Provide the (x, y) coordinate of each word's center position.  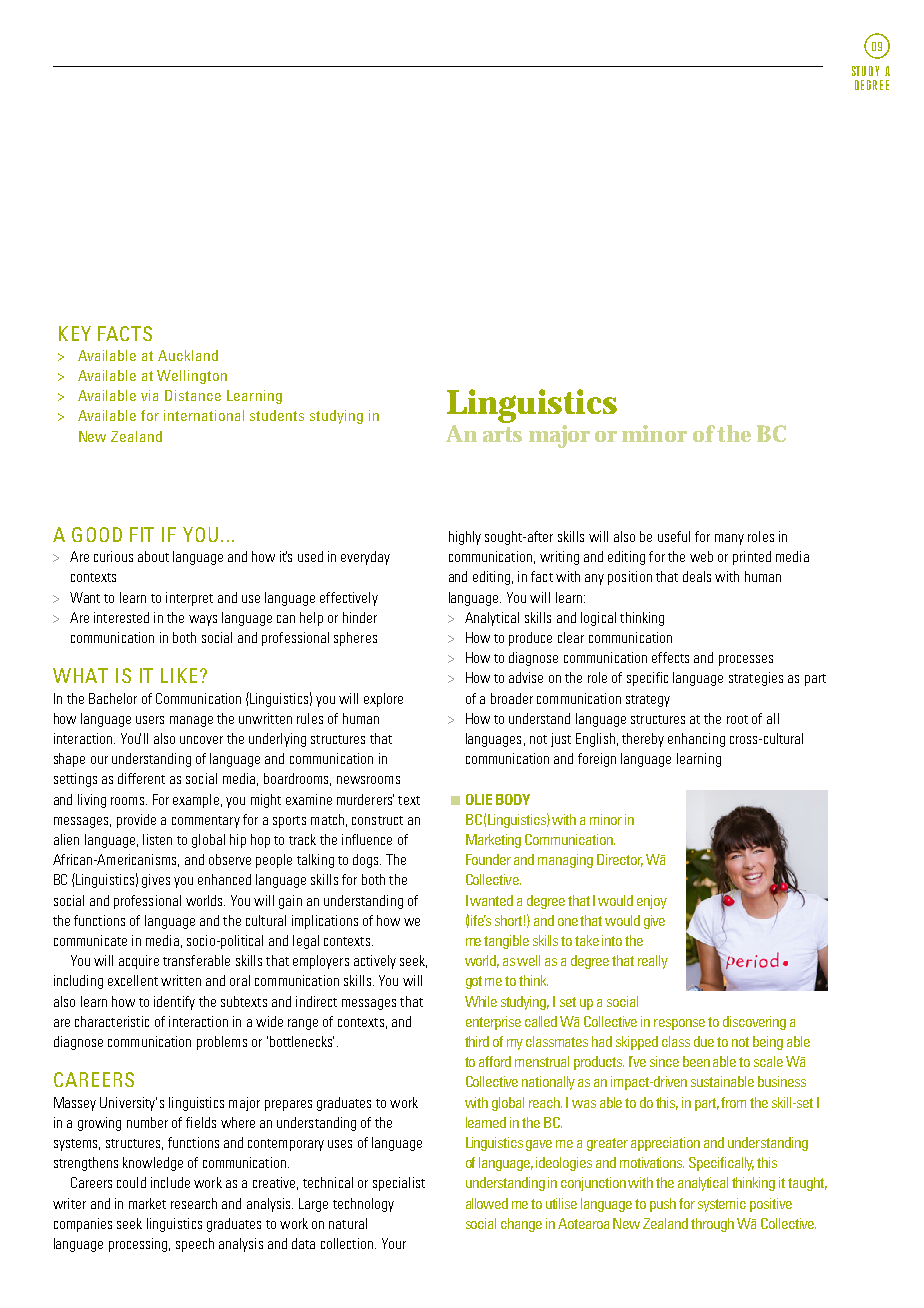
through (712, 1225)
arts (502, 434)
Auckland (188, 355)
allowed (487, 1203)
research (194, 1203)
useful (674, 536)
